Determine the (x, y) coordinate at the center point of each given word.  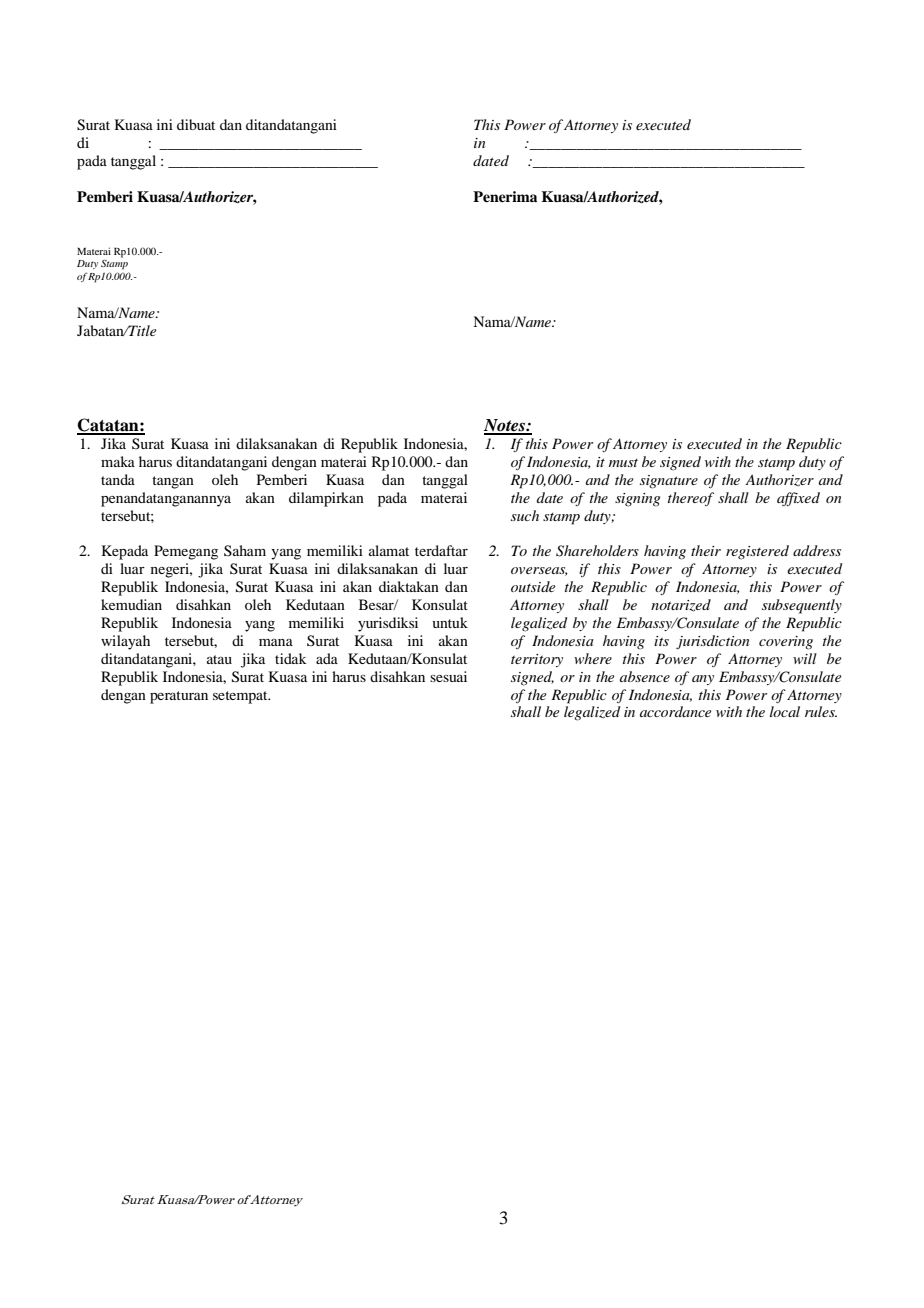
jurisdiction (712, 642)
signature (669, 482)
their (706, 550)
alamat (389, 550)
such (525, 515)
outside (533, 586)
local (785, 711)
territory (537, 660)
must (623, 463)
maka (118, 461)
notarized (681, 605)
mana (276, 642)
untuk (450, 622)
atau (219, 659)
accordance (675, 711)
